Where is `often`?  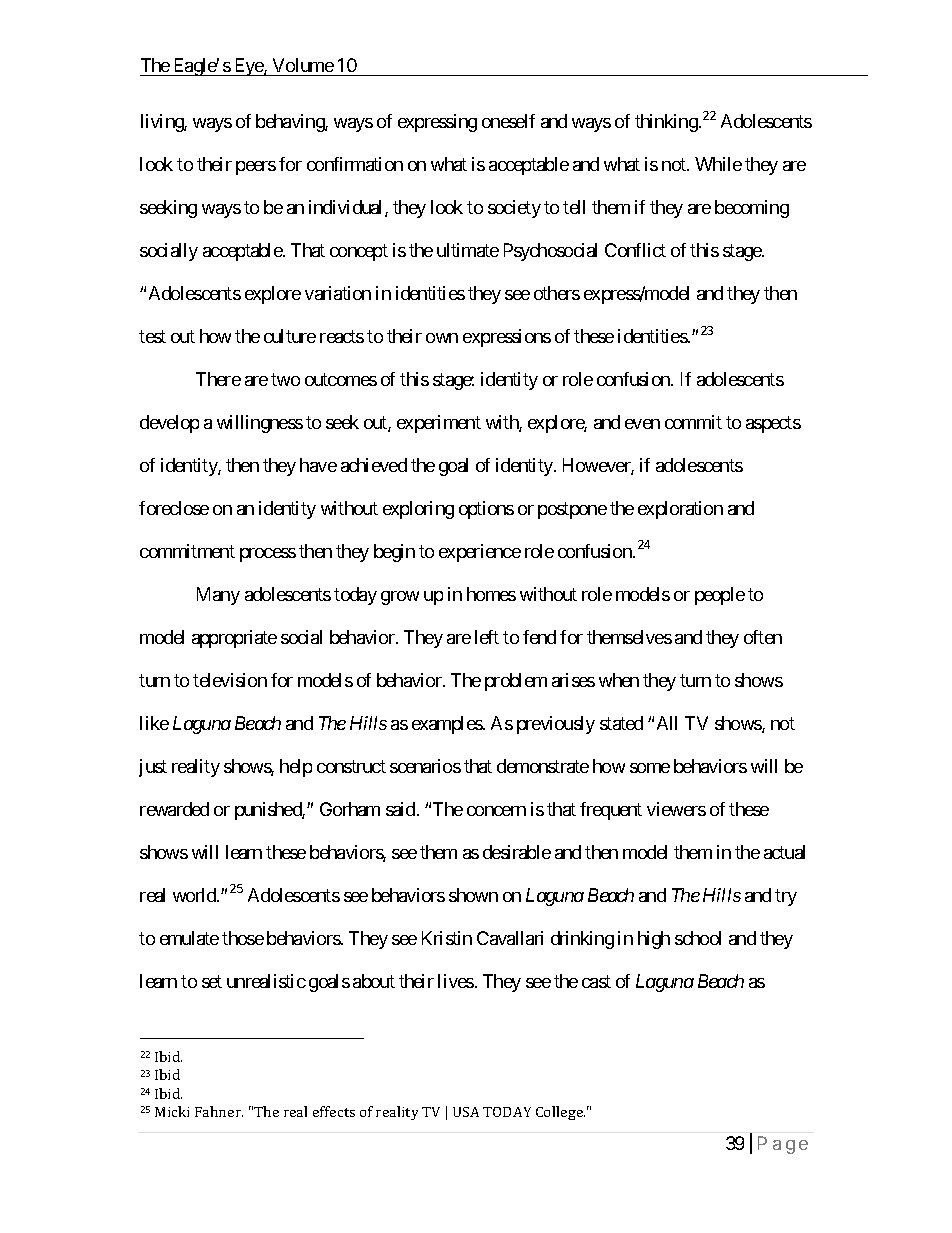
often is located at coordinates (763, 637).
